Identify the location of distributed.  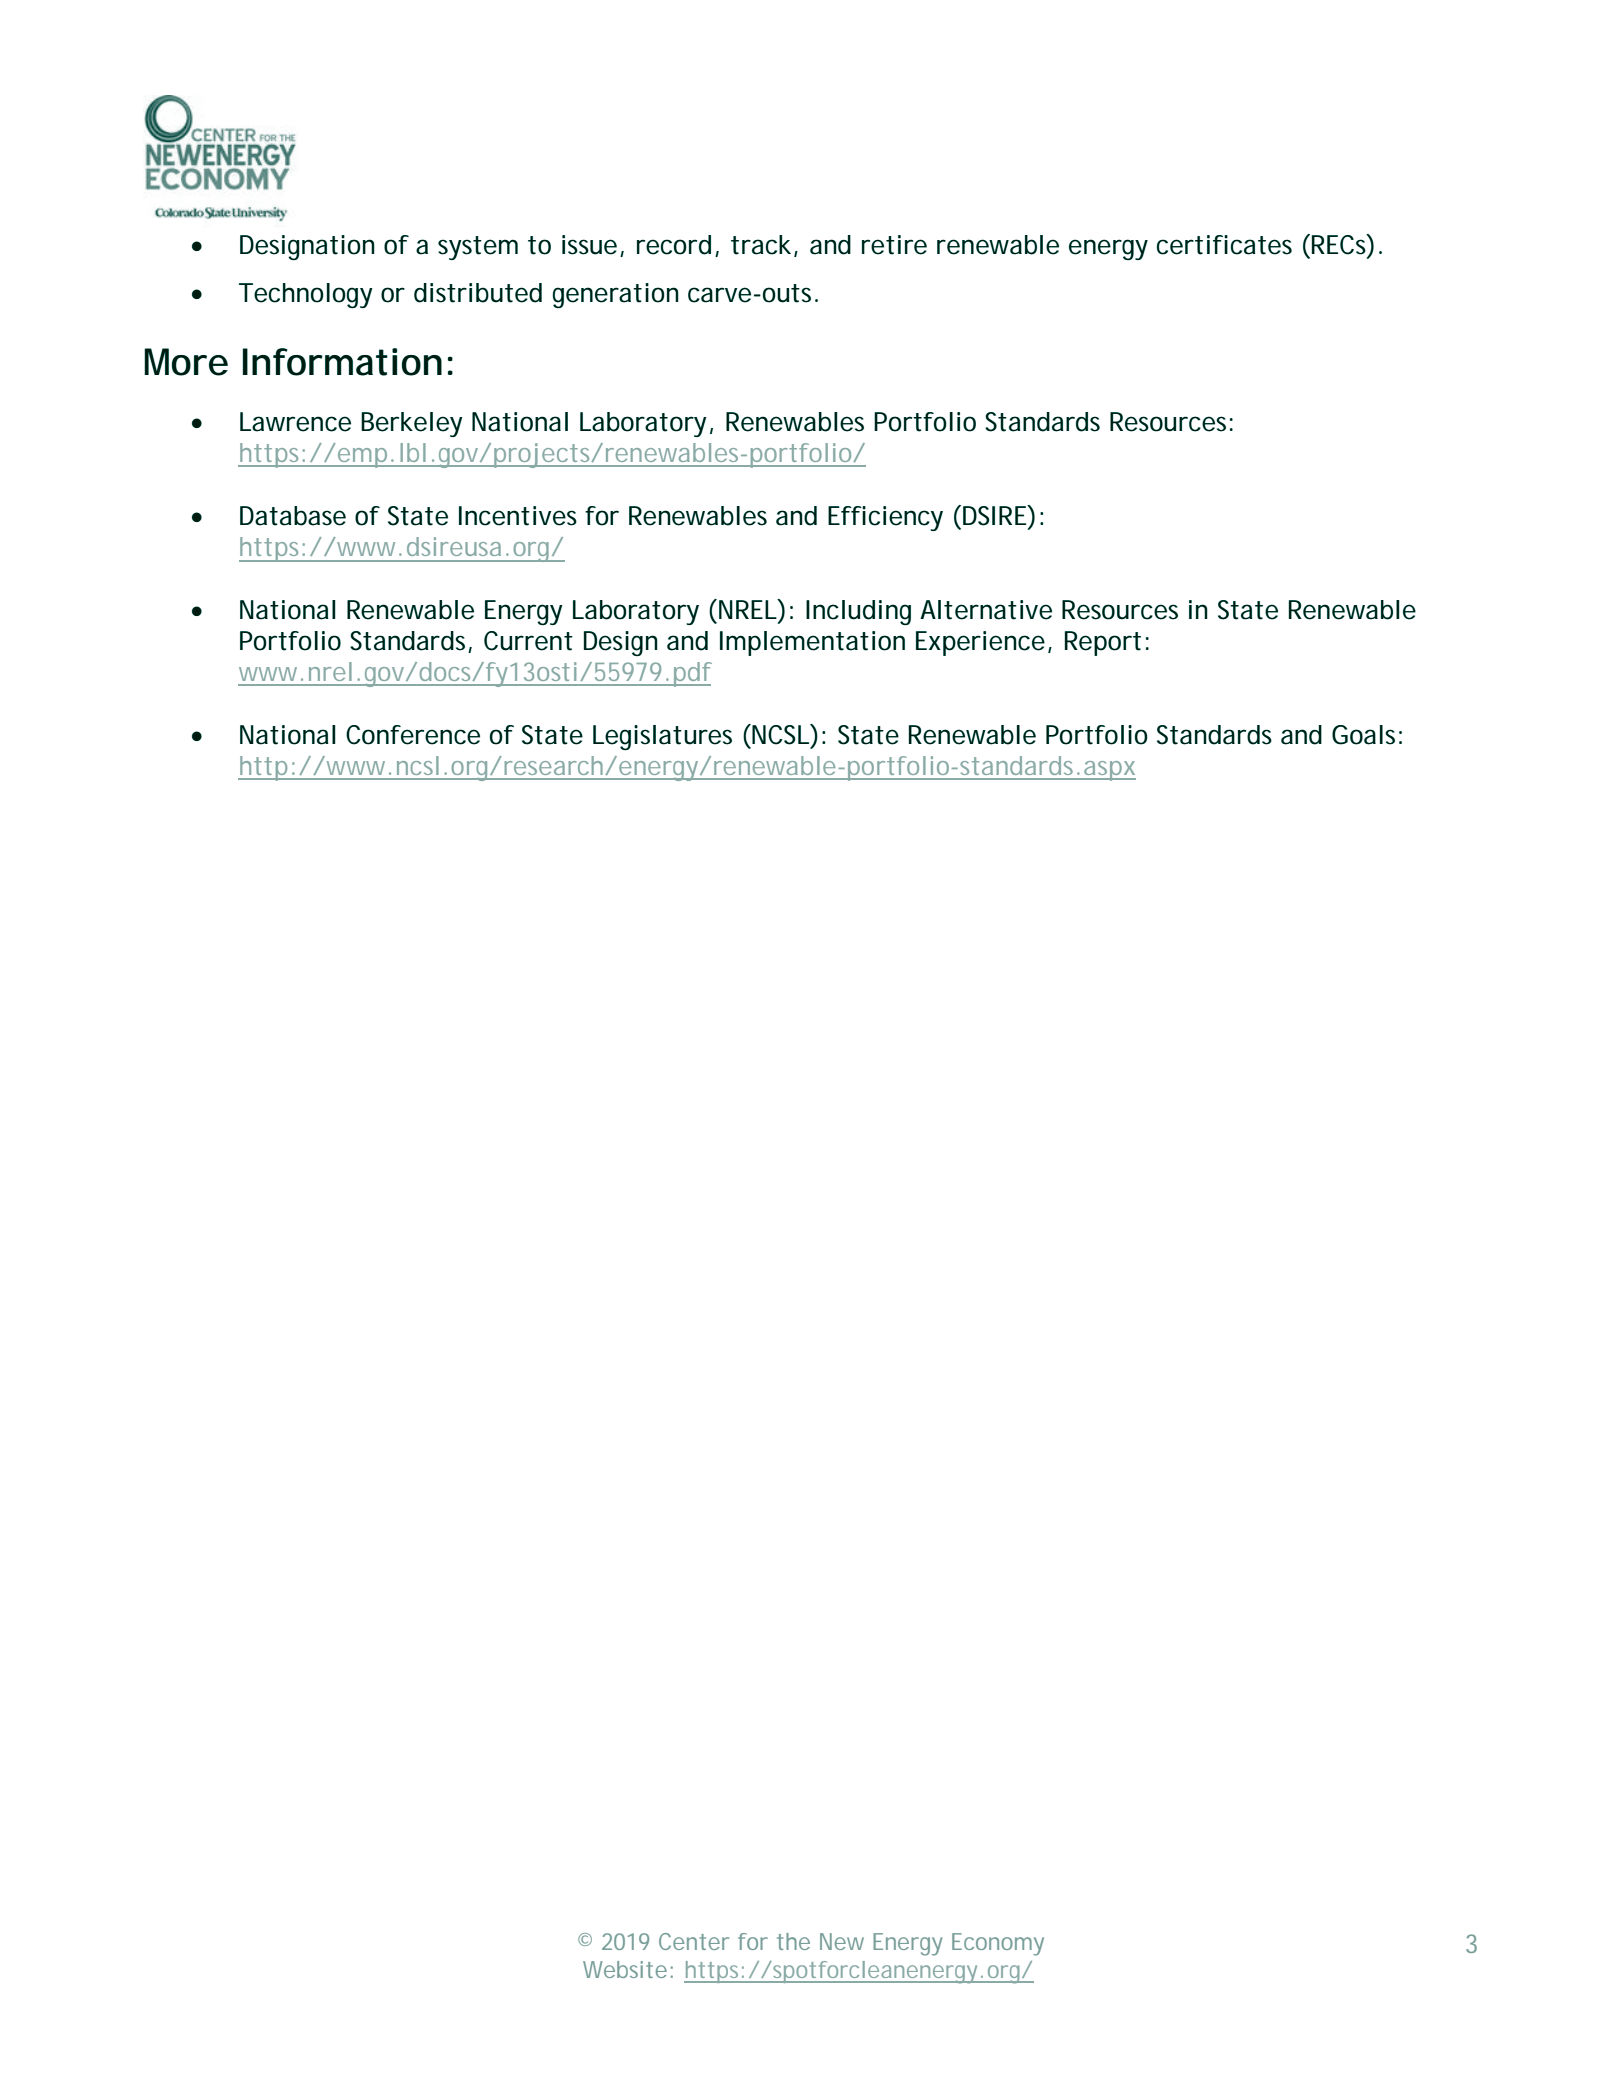
(478, 293).
